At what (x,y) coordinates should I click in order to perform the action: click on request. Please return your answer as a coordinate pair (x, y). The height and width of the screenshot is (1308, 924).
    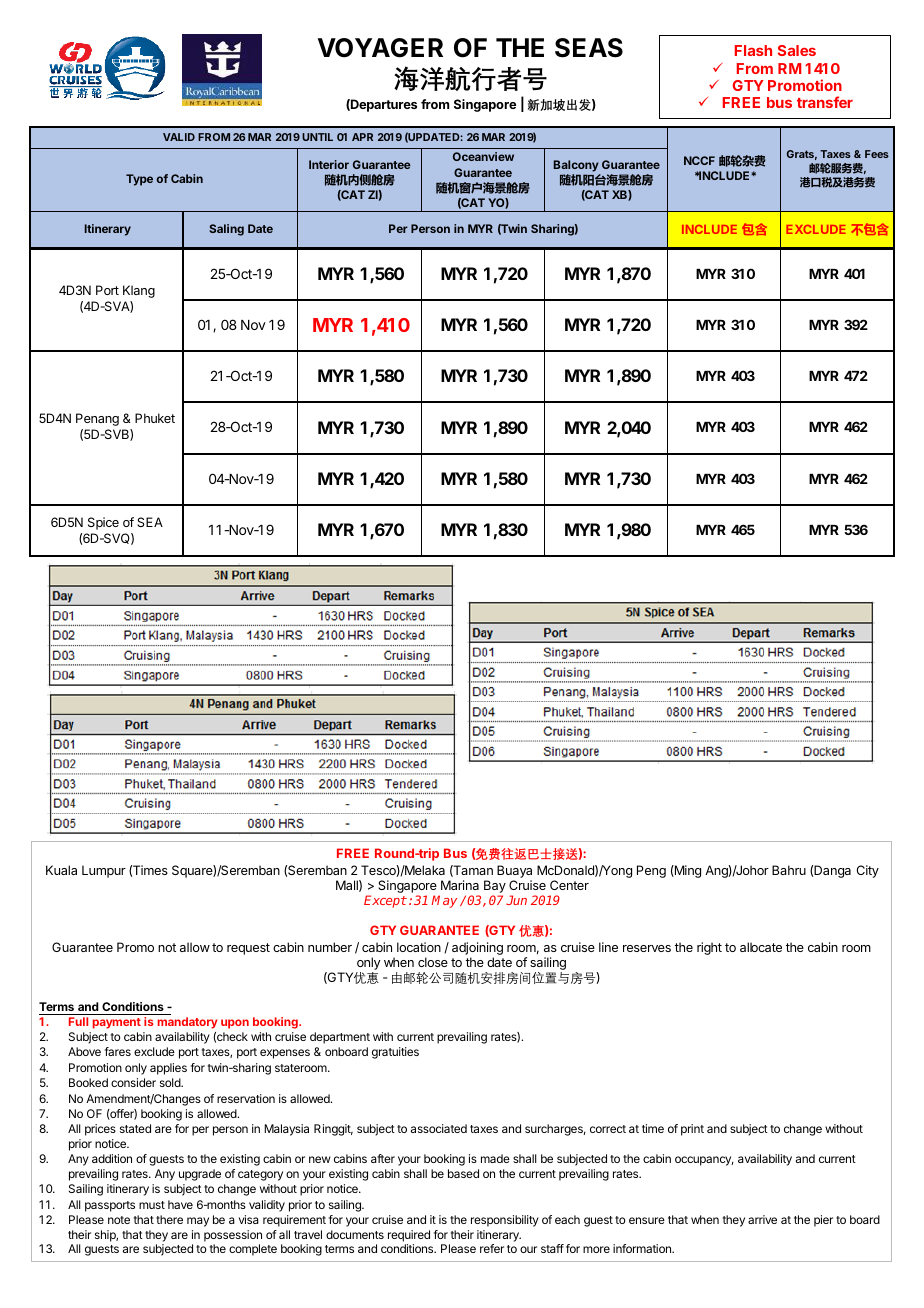
    Looking at the image, I should click on (248, 949).
